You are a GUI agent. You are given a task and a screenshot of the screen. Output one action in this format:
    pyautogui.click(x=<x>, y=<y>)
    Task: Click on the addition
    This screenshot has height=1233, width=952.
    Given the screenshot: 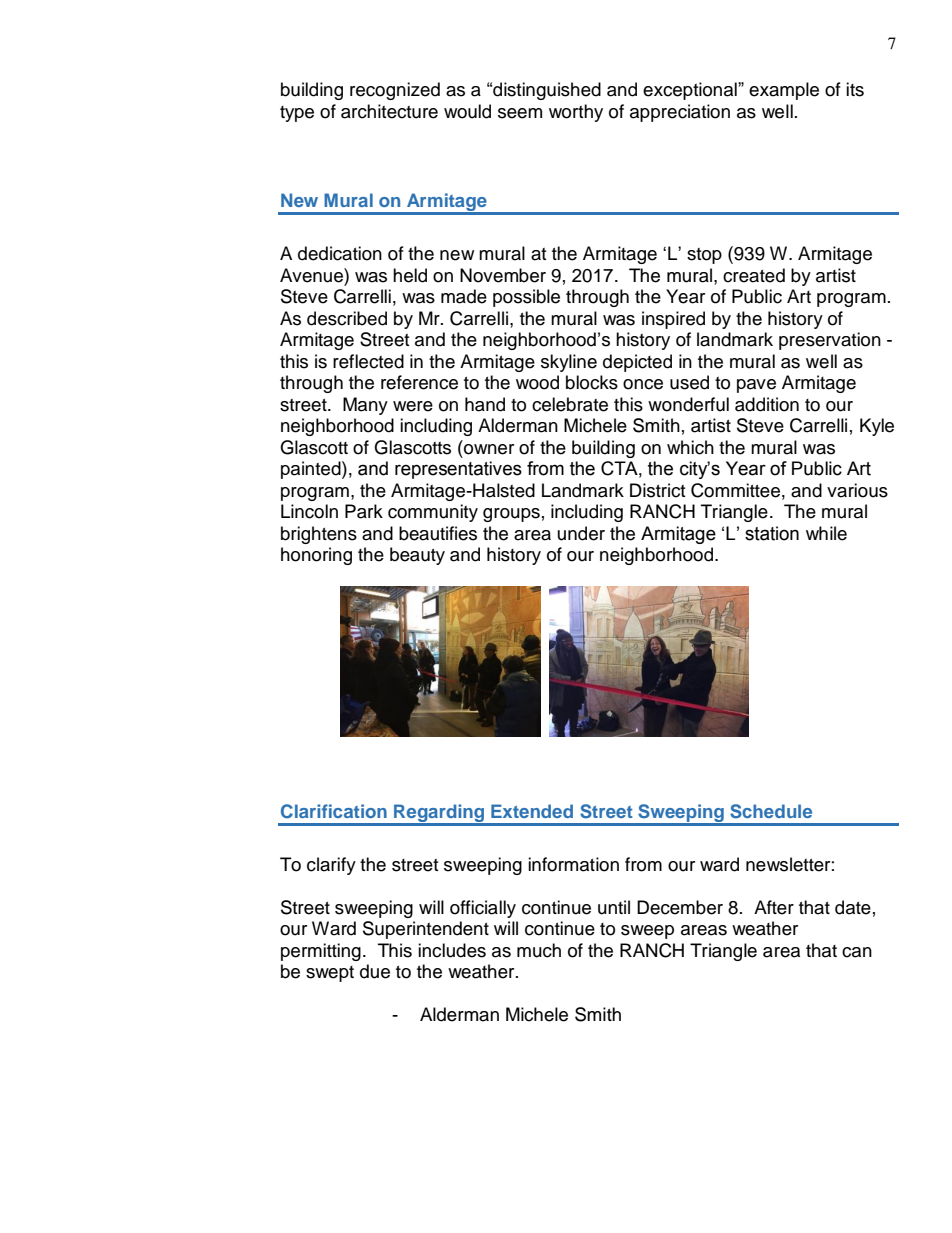 What is the action you would take?
    pyautogui.click(x=767, y=404)
